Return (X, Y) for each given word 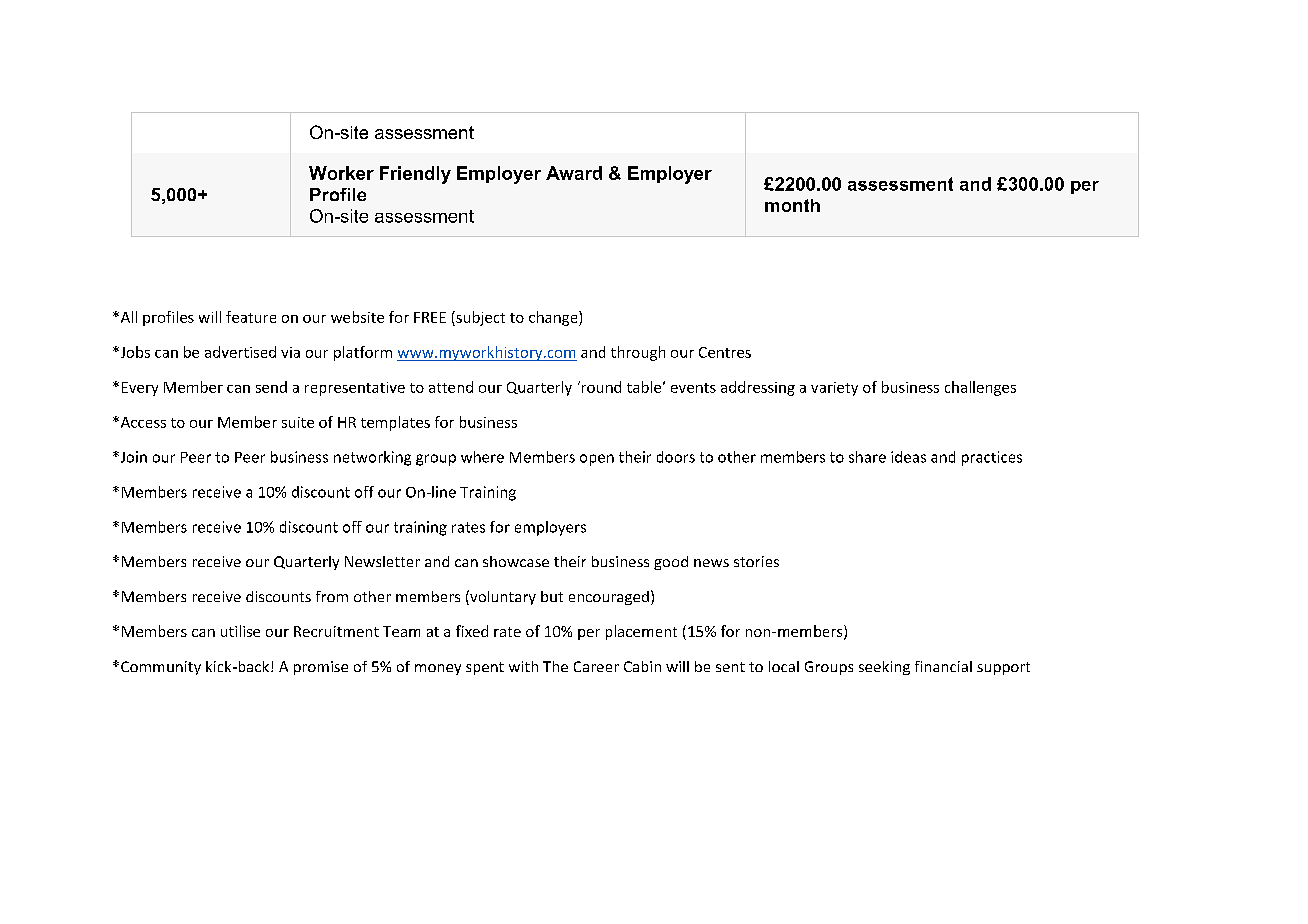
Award (574, 173)
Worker (341, 173)
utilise (240, 631)
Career (596, 666)
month (792, 205)
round (601, 387)
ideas (908, 457)
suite (298, 422)
